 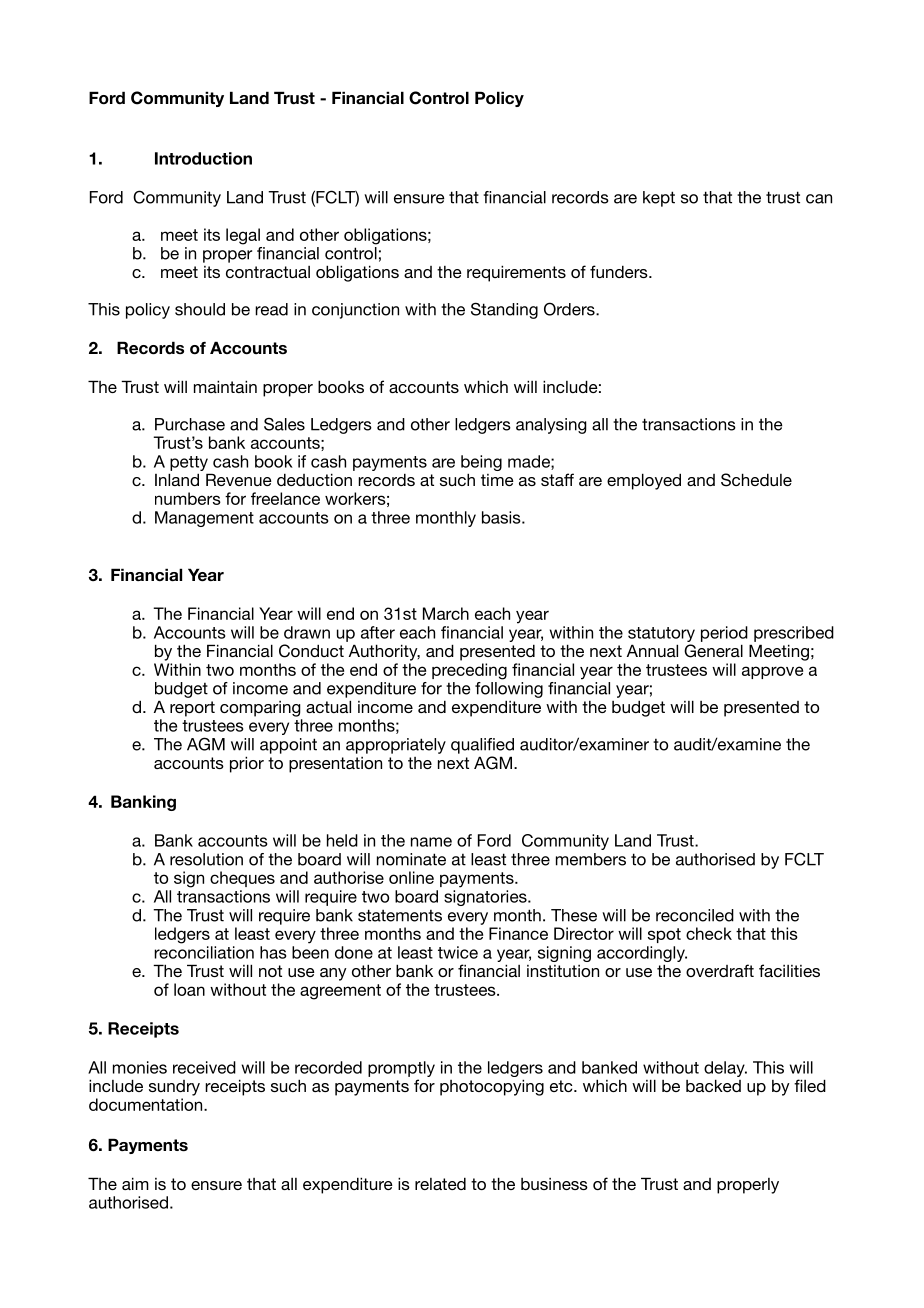 What do you see at coordinates (203, 158) in the screenshot?
I see `Introduction` at bounding box center [203, 158].
